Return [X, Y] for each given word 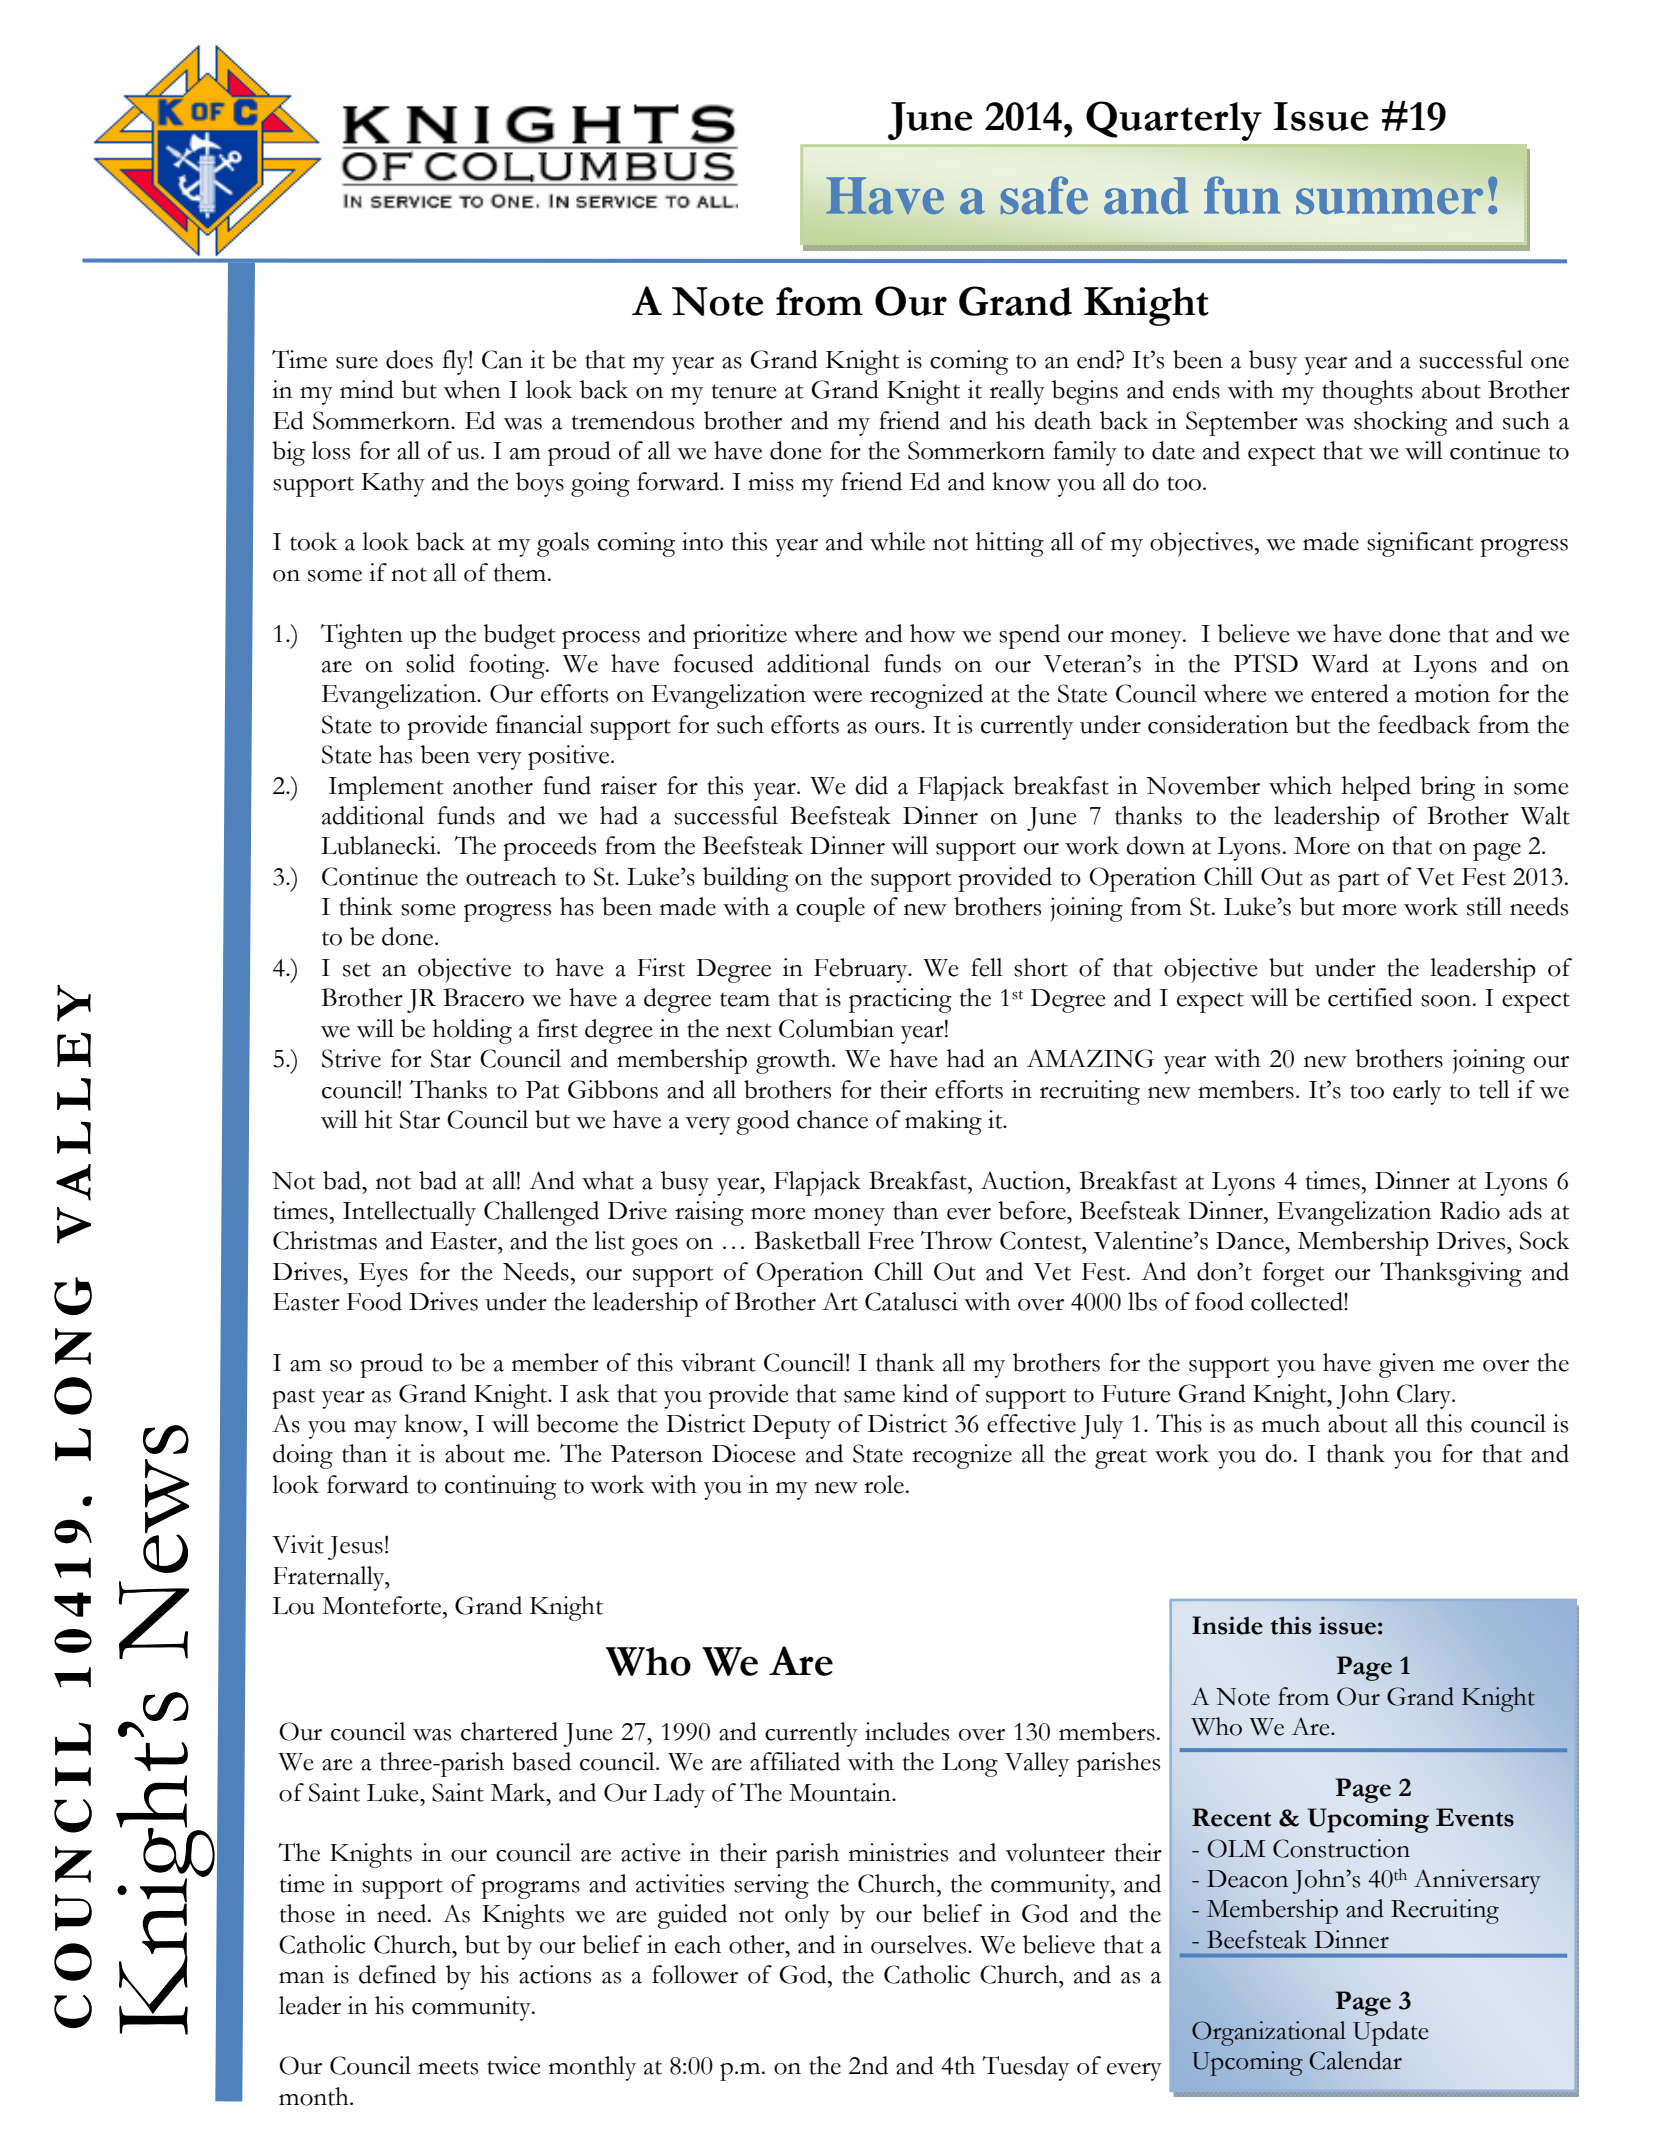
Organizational [1269, 2033]
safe [1044, 195]
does [409, 359]
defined [397, 1974]
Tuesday [1025, 2068]
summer [1389, 201]
